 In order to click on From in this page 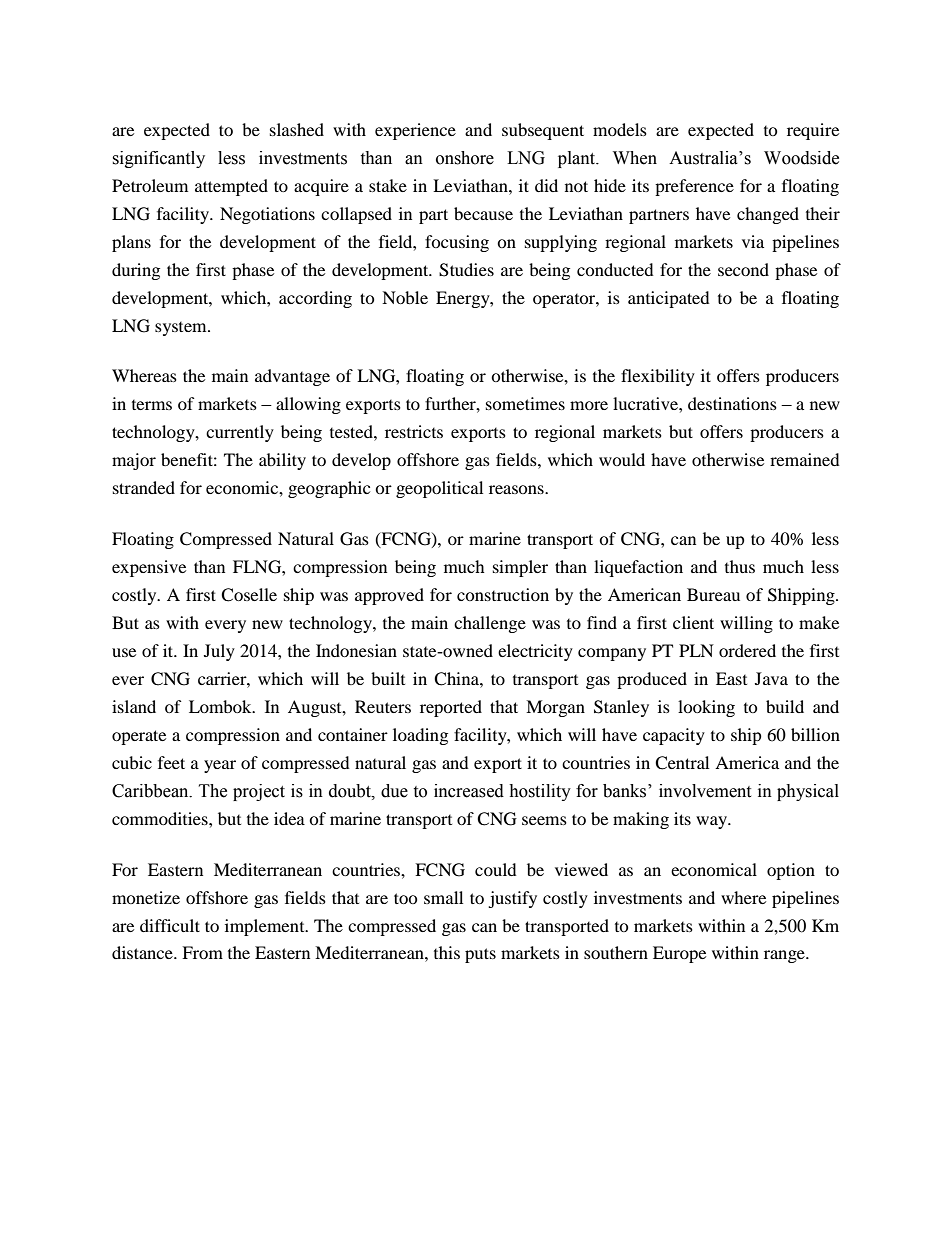, I will do `click(202, 952)`.
